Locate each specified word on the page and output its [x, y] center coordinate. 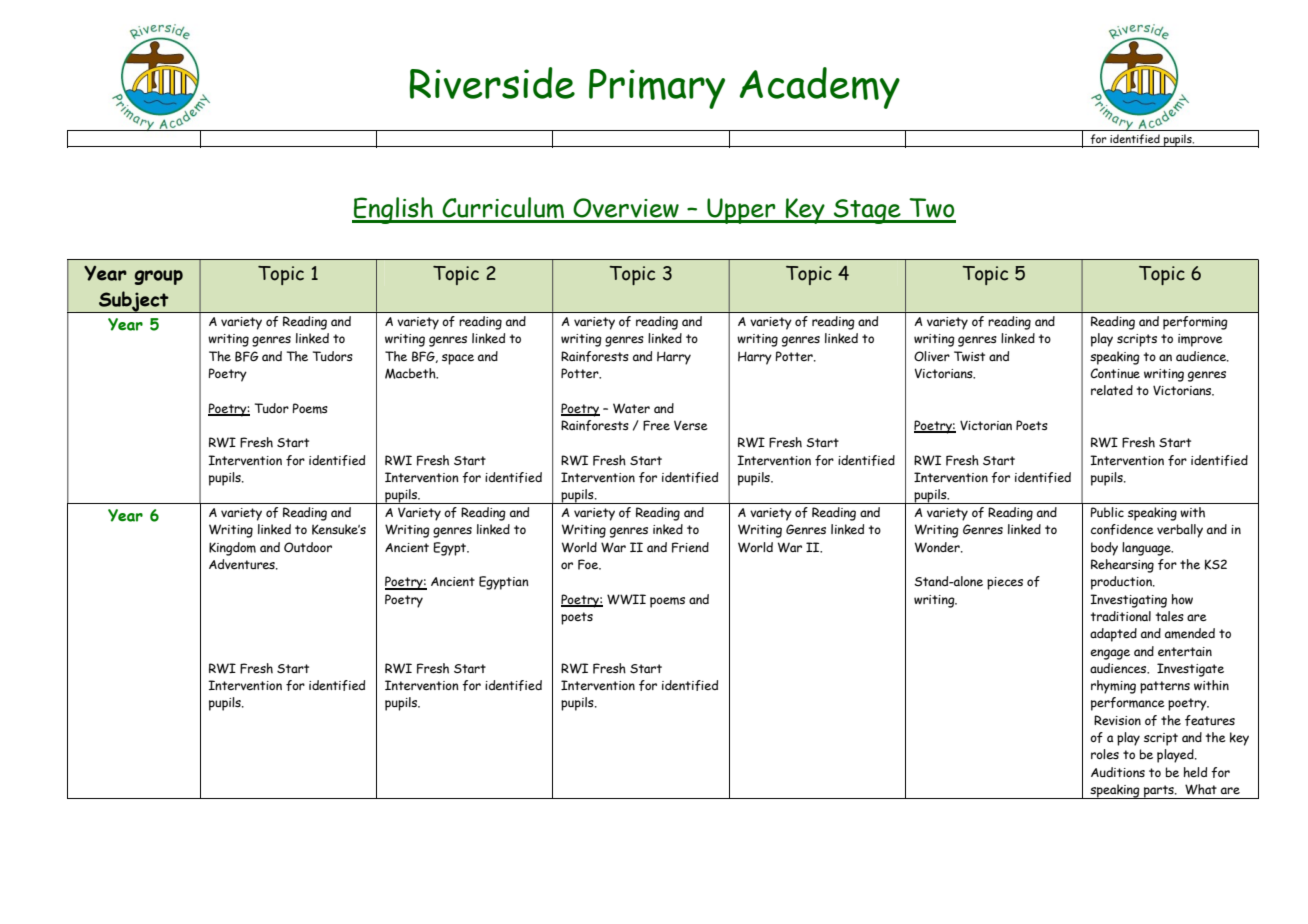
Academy [819, 88]
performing [1195, 323]
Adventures [243, 564]
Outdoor [308, 547]
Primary [657, 89]
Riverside [492, 83]
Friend [690, 547]
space [458, 359]
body [1104, 549]
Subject [134, 302]
